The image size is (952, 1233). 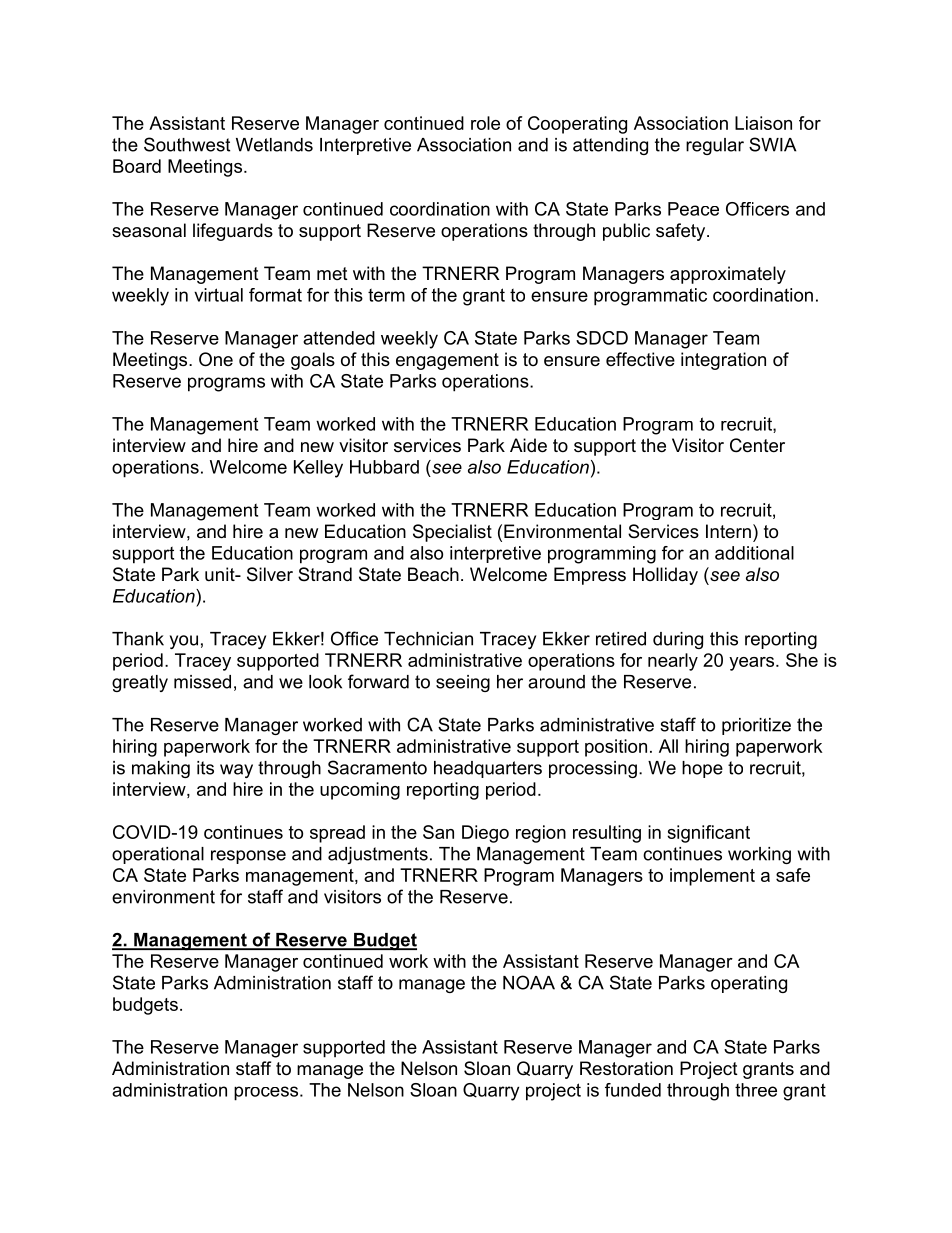 I want to click on hope, so click(x=702, y=769).
